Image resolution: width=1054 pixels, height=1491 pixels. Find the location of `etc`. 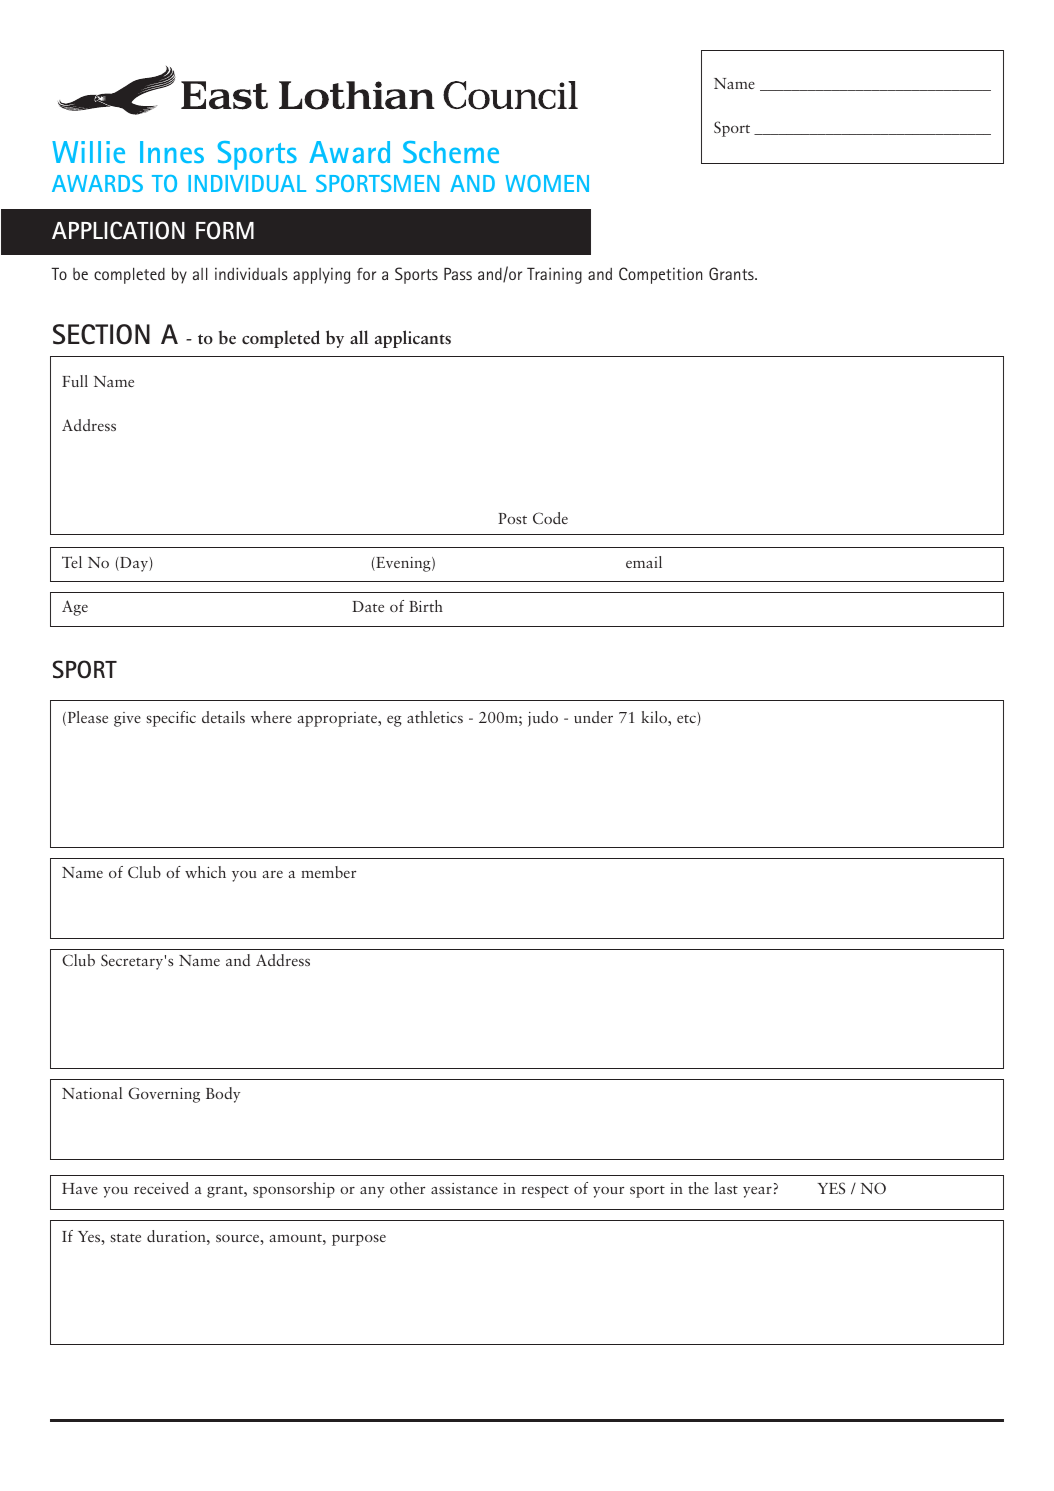

etc is located at coordinates (687, 720).
